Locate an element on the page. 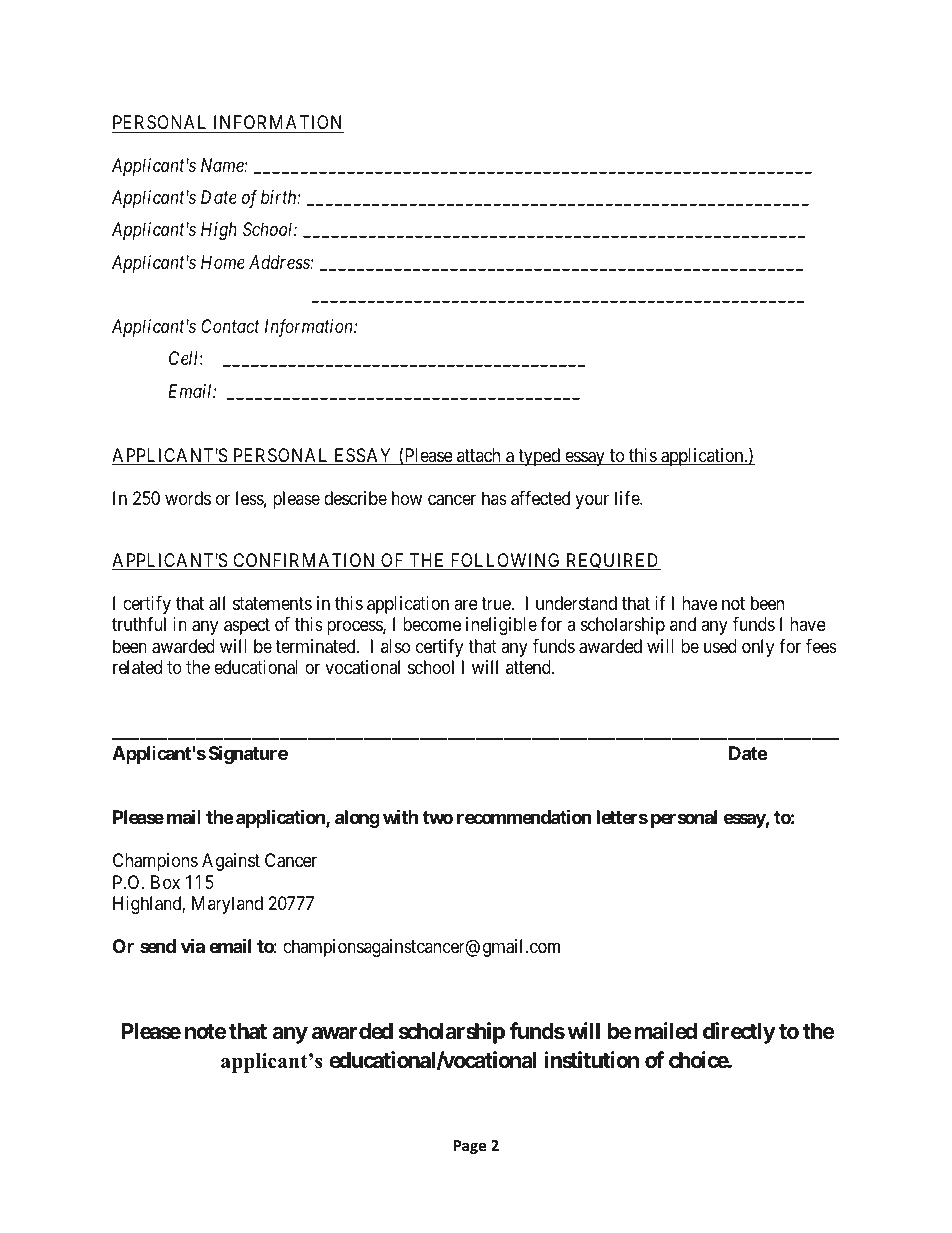 The image size is (952, 1233). used is located at coordinates (720, 646).
